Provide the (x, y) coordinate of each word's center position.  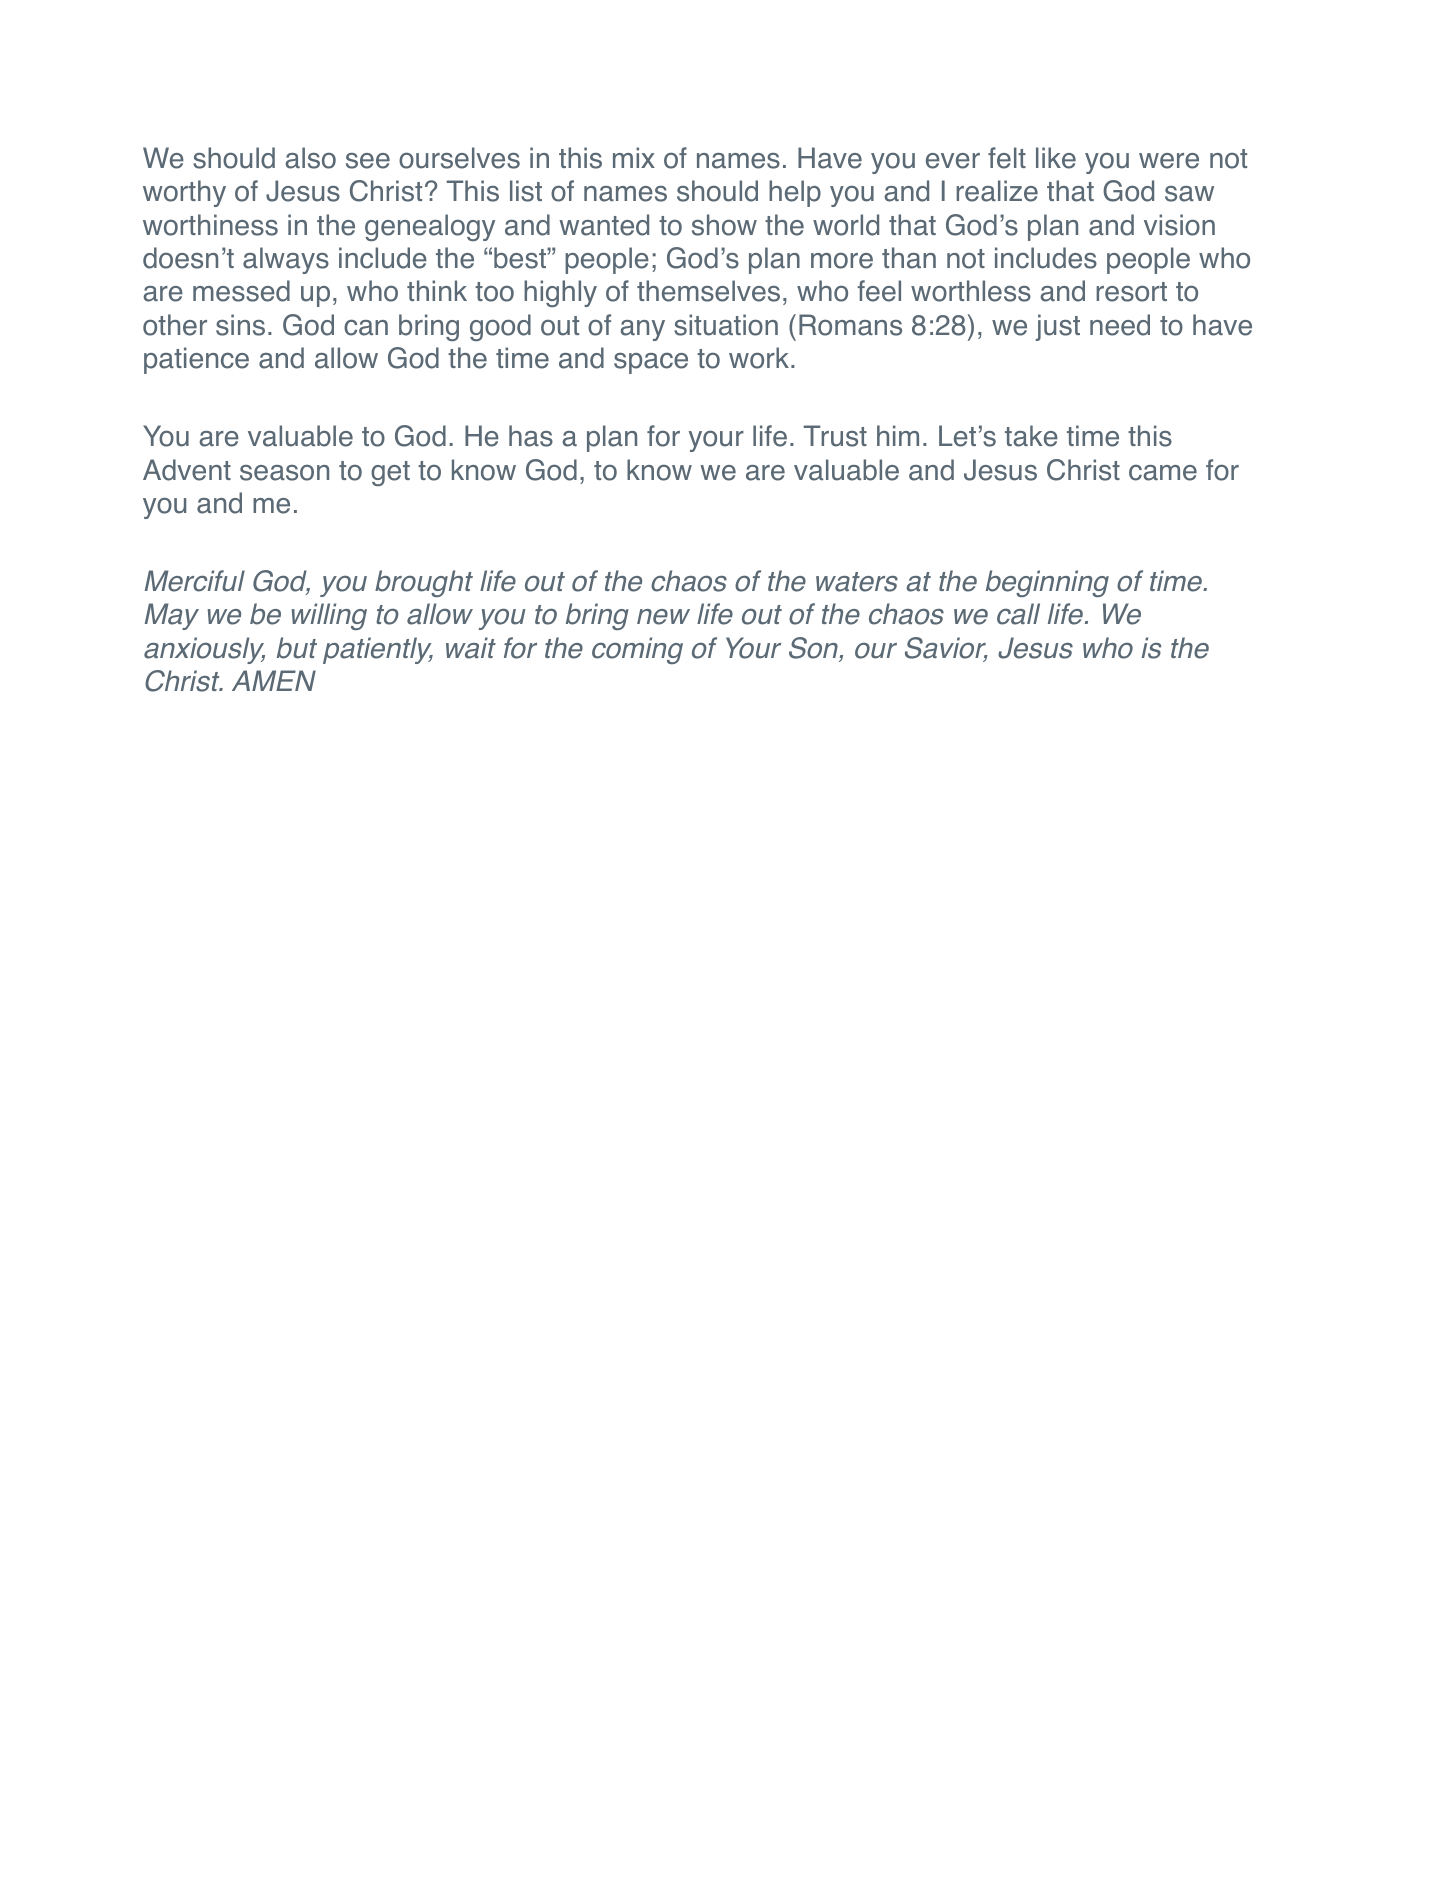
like (1056, 158)
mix (634, 157)
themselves (708, 291)
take (1031, 436)
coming (637, 650)
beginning (1047, 583)
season (284, 473)
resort (1131, 292)
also (310, 158)
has (531, 436)
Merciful (195, 581)
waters (857, 582)
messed (241, 291)
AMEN (274, 680)
